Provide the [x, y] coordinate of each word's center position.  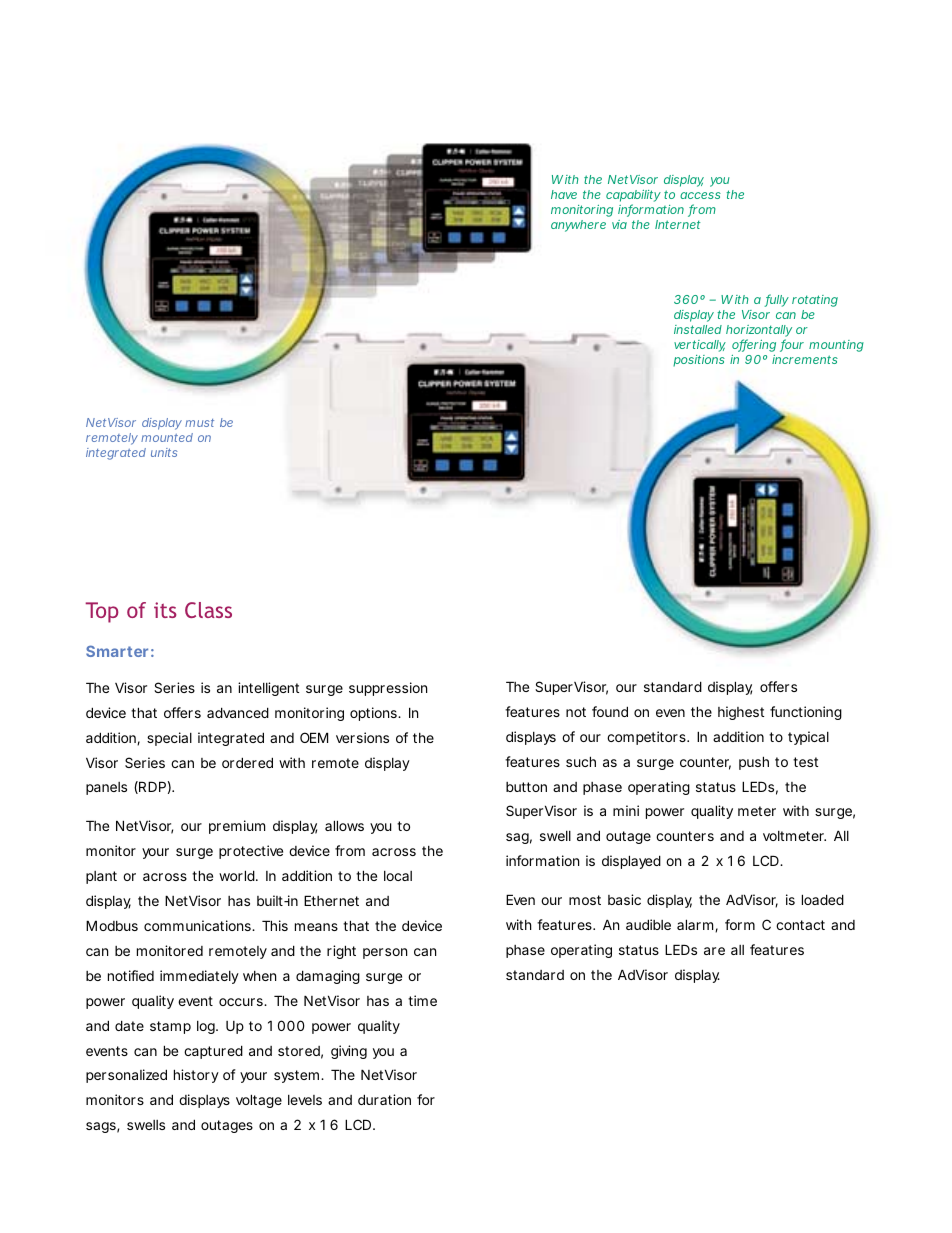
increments [805, 359]
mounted [167, 437]
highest [741, 713]
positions [699, 361]
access [700, 195]
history [196, 1076]
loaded [823, 899]
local [398, 876]
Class [208, 610]
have [564, 194]
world [238, 875]
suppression [388, 689]
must [199, 423]
